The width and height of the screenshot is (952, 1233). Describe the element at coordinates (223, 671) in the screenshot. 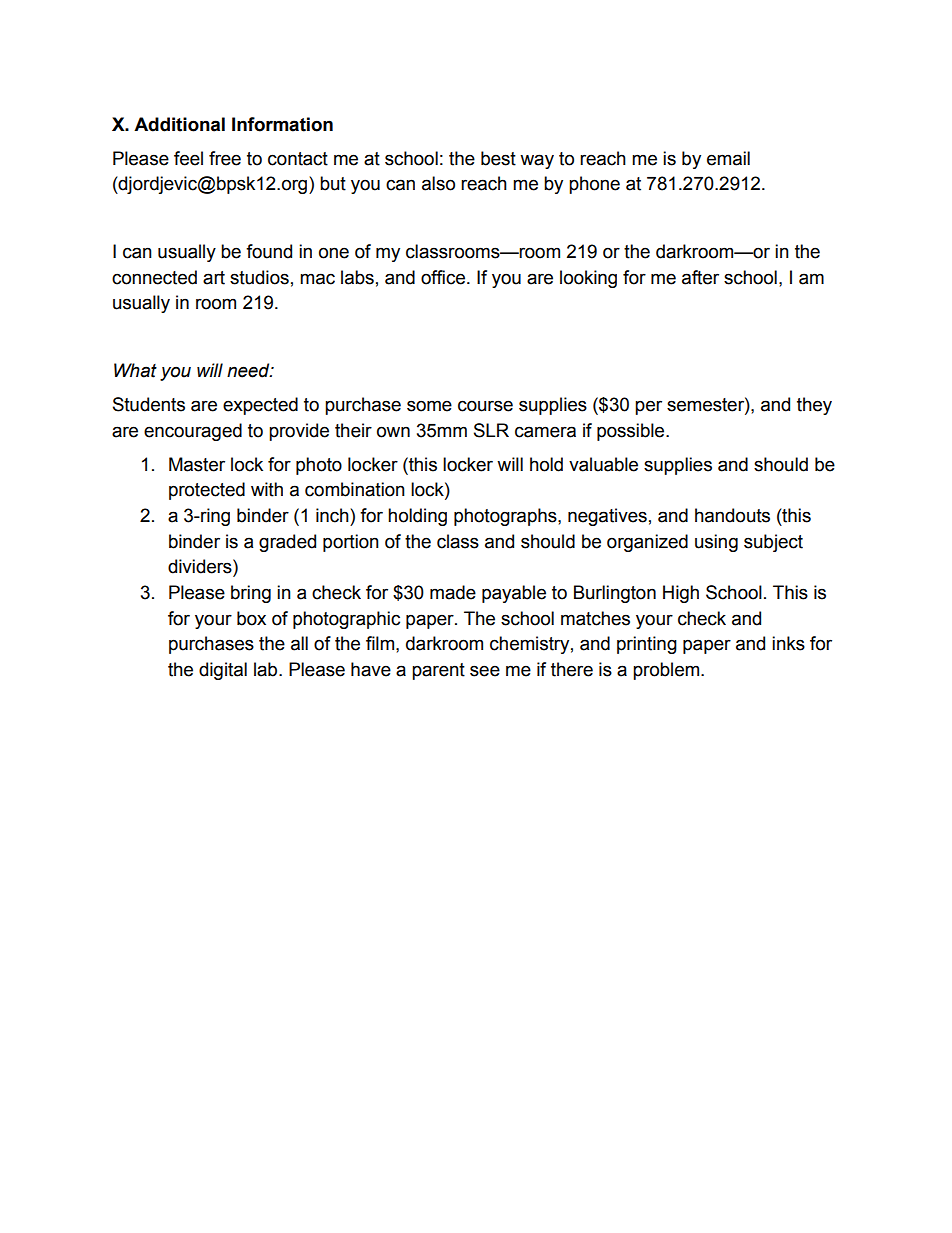

I see `digital` at that location.
